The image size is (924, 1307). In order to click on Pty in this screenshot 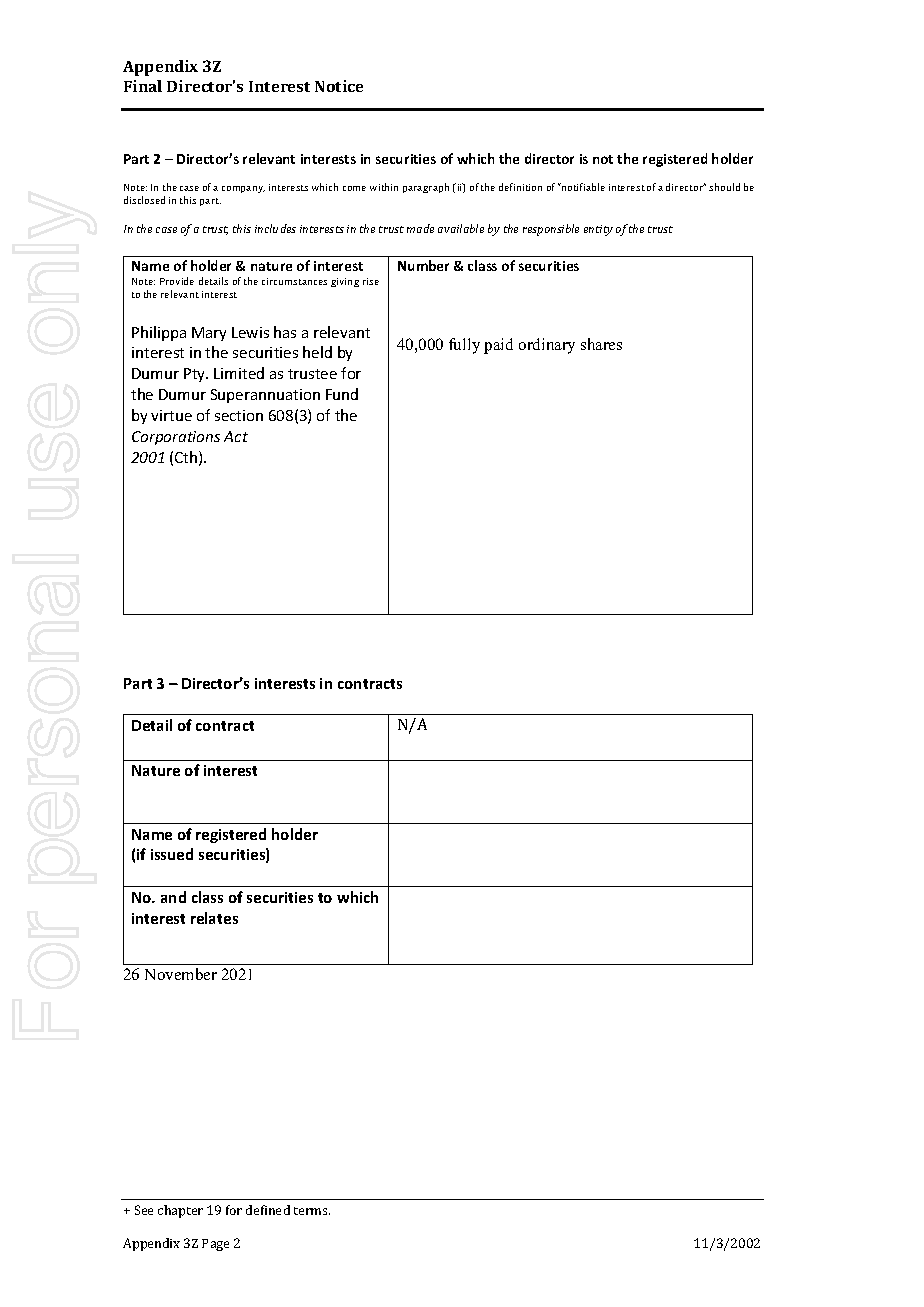, I will do `click(196, 375)`.
